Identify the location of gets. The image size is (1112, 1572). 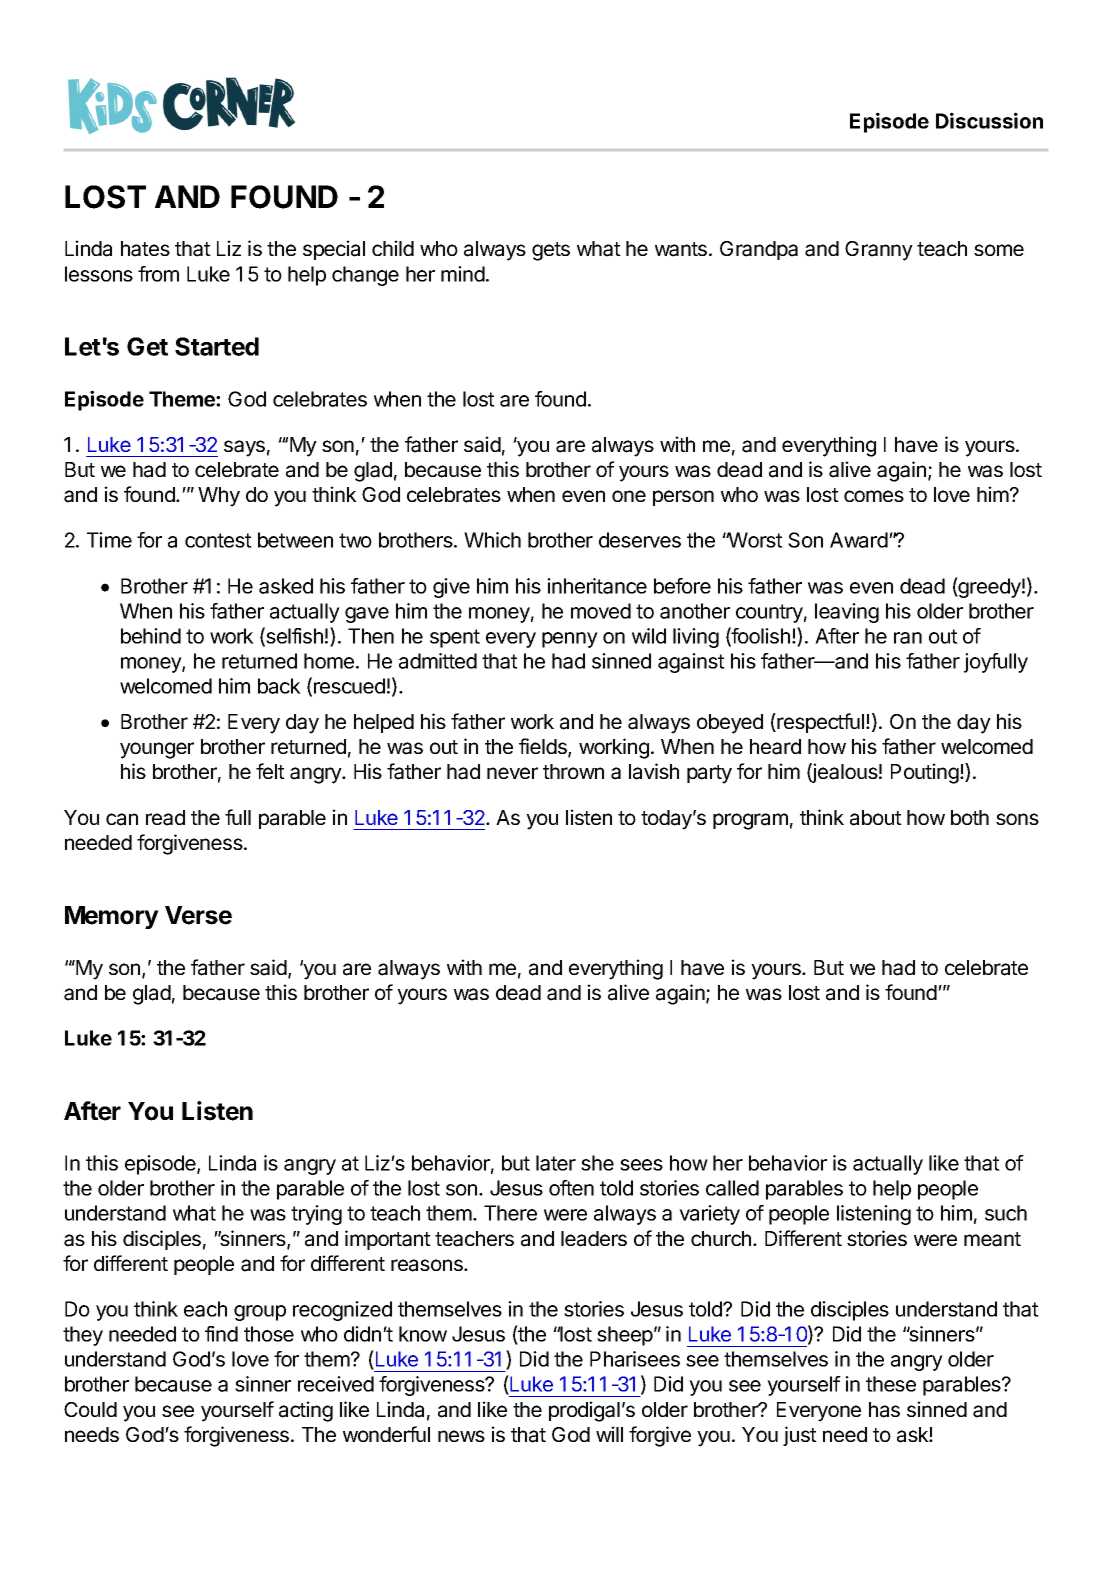
(551, 251).
